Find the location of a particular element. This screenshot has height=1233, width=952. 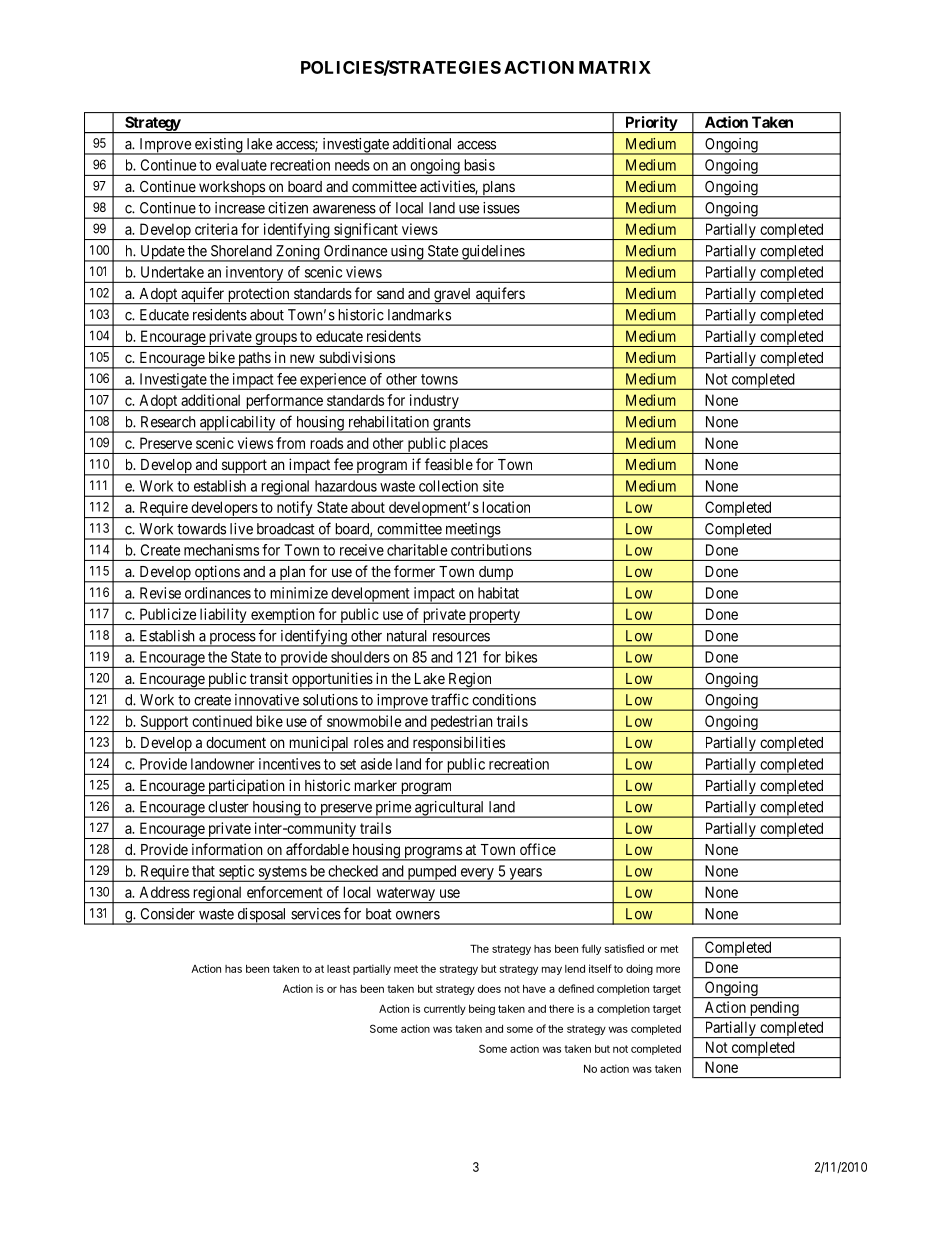

conditions is located at coordinates (504, 700).
